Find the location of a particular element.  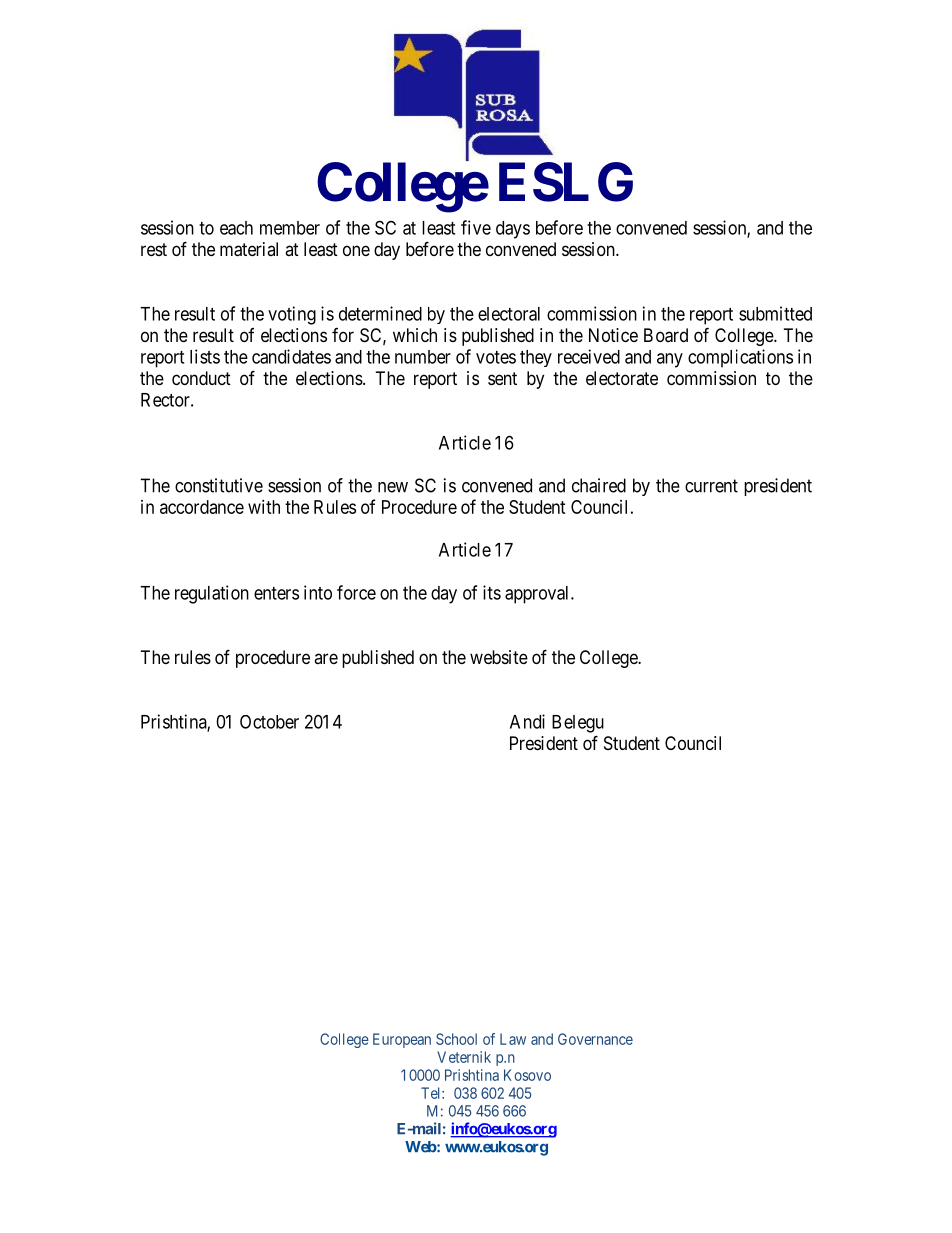

October is located at coordinates (269, 722).
